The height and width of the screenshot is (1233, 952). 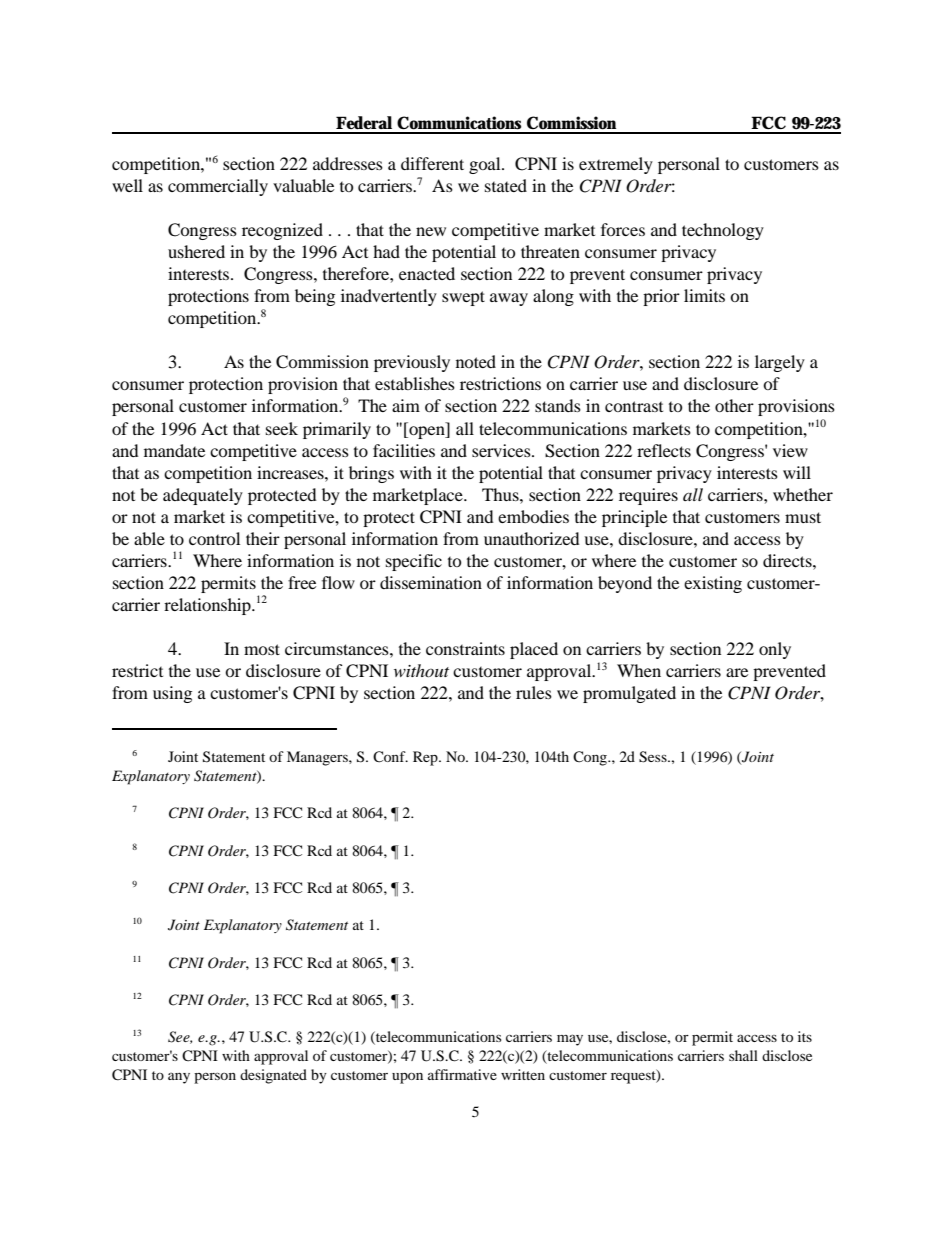 I want to click on any, so click(x=179, y=1078).
